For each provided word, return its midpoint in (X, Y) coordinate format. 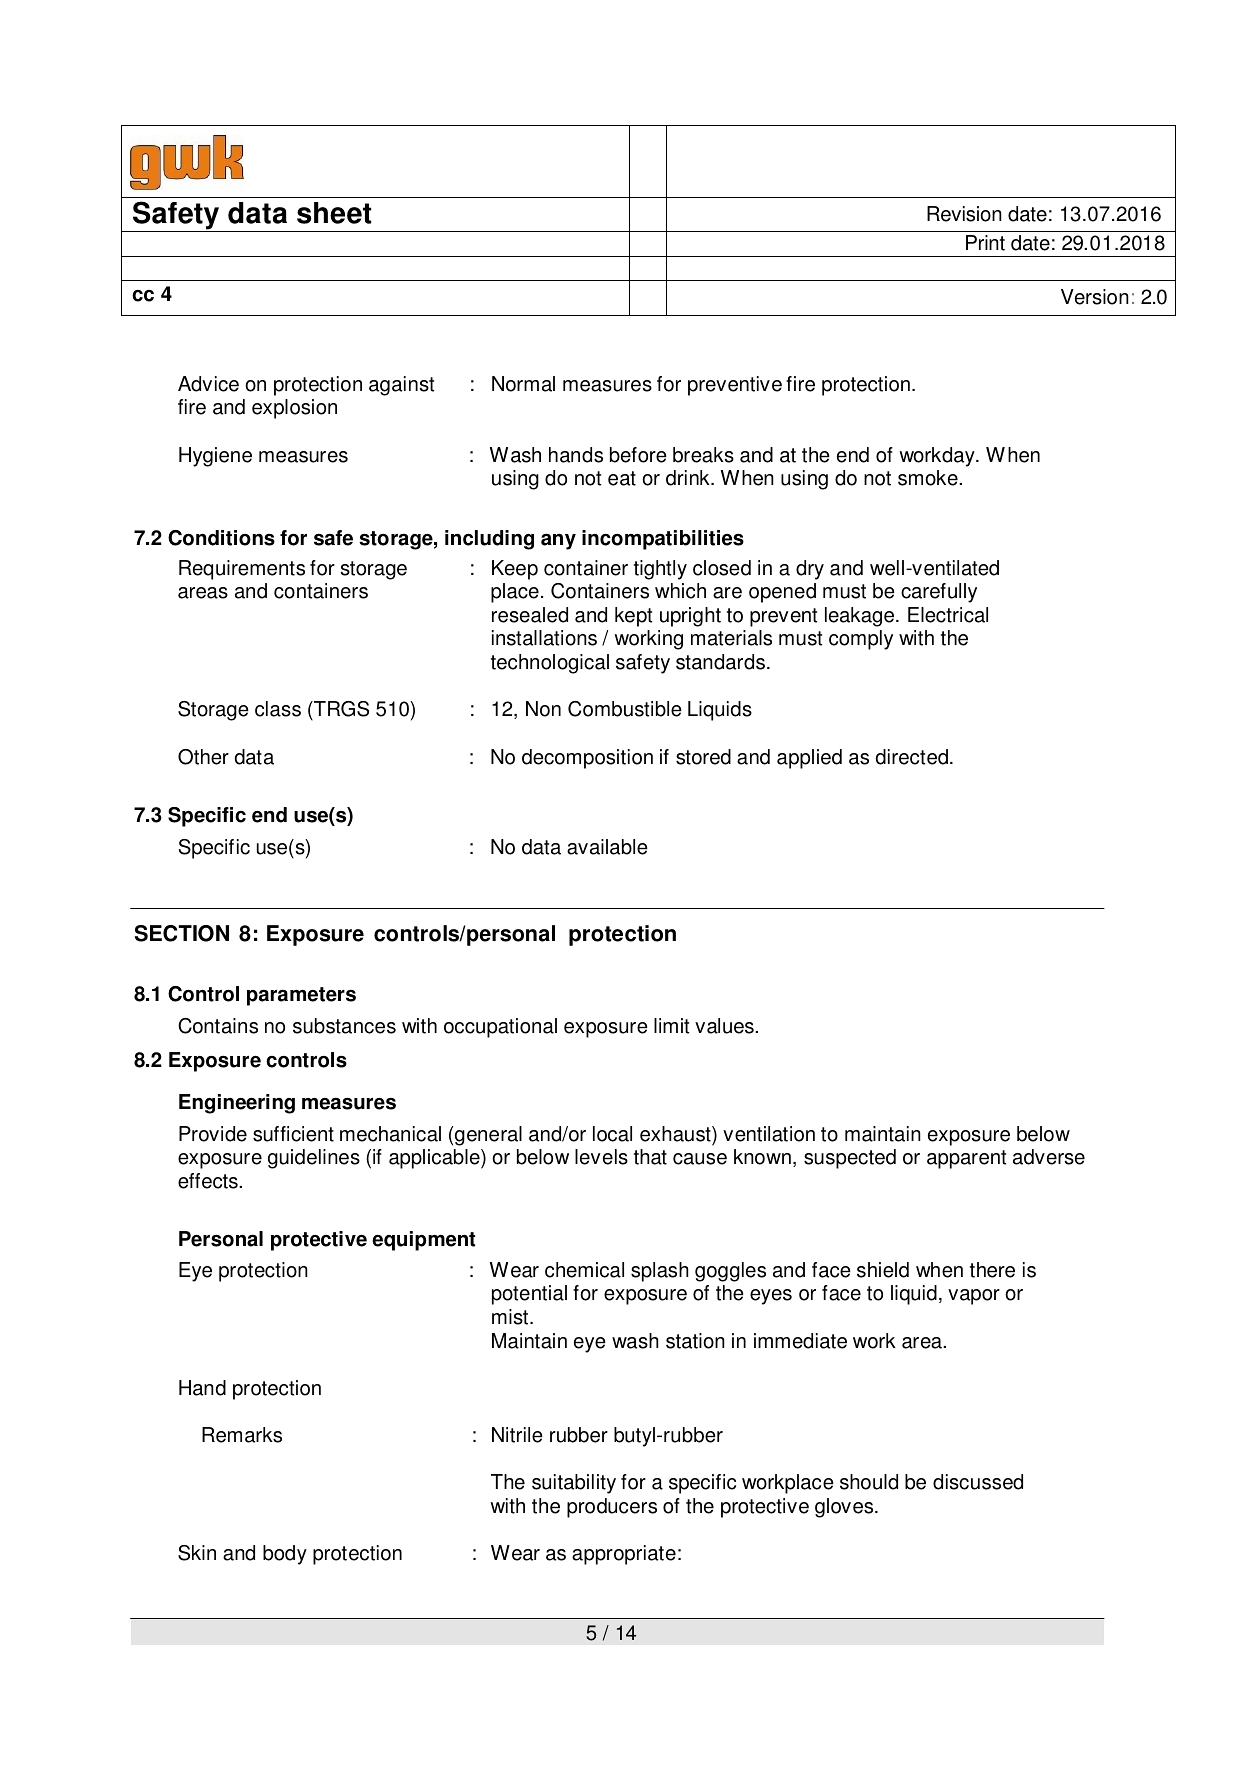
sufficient (293, 1134)
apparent (966, 1159)
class (278, 709)
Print (985, 243)
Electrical (948, 615)
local (612, 1134)
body (285, 1555)
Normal (523, 384)
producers (612, 1508)
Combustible (625, 709)
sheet (334, 213)
